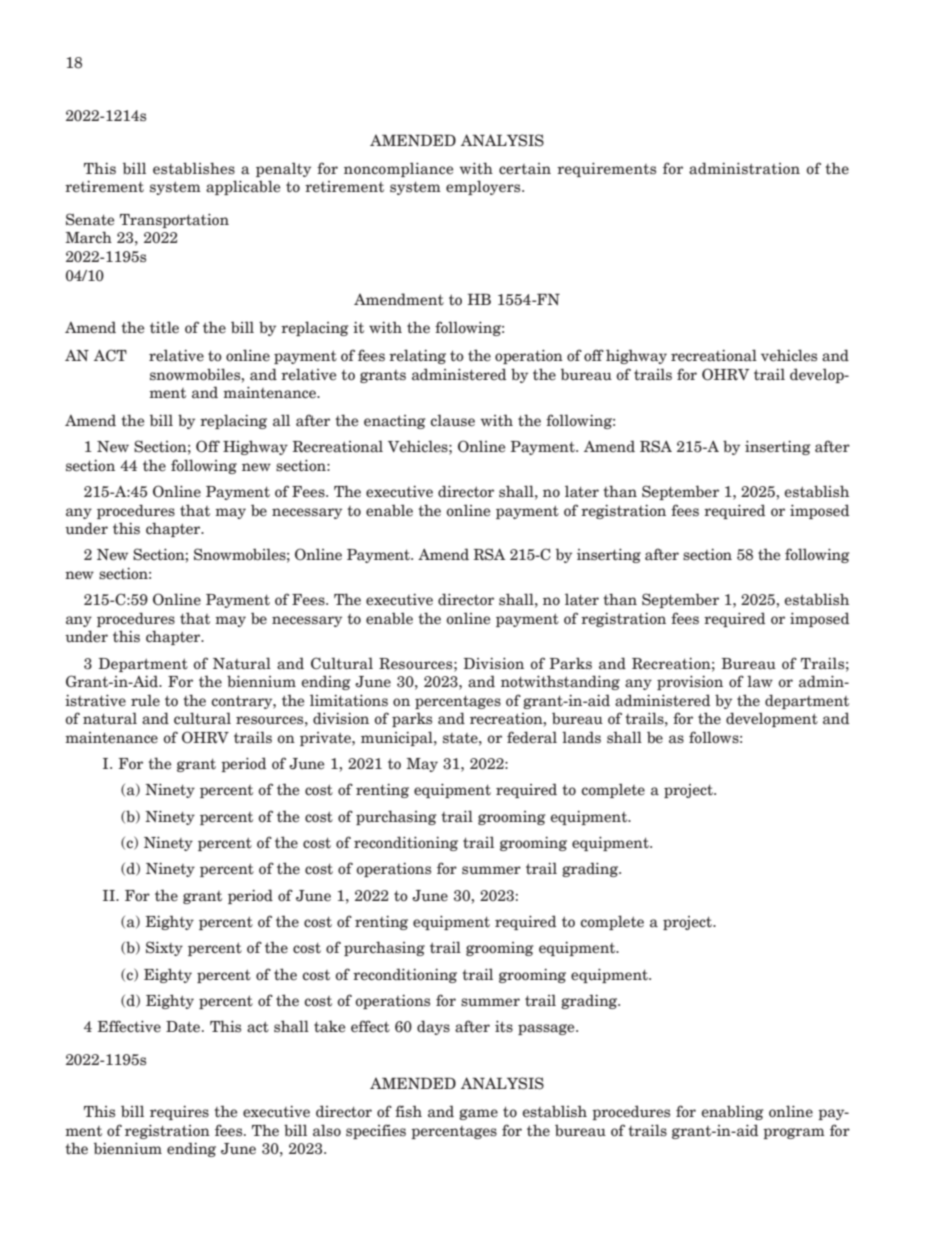 This image has width=952, height=1233. Describe the element at coordinates (690, 682) in the image. I see `provision` at that location.
